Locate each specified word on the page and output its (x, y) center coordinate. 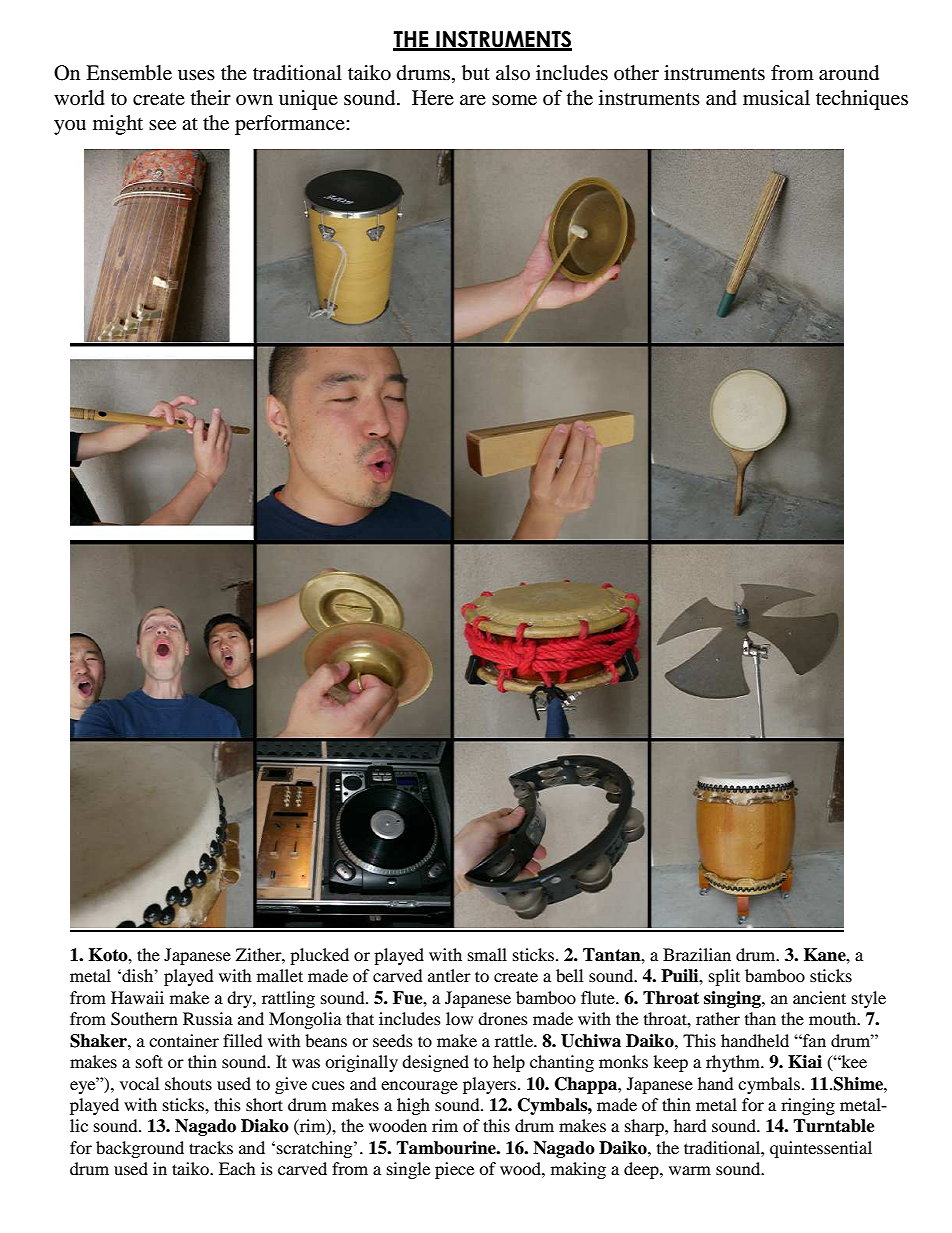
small (487, 954)
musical (776, 98)
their (211, 97)
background (140, 1149)
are (473, 100)
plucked (319, 956)
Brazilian (697, 954)
